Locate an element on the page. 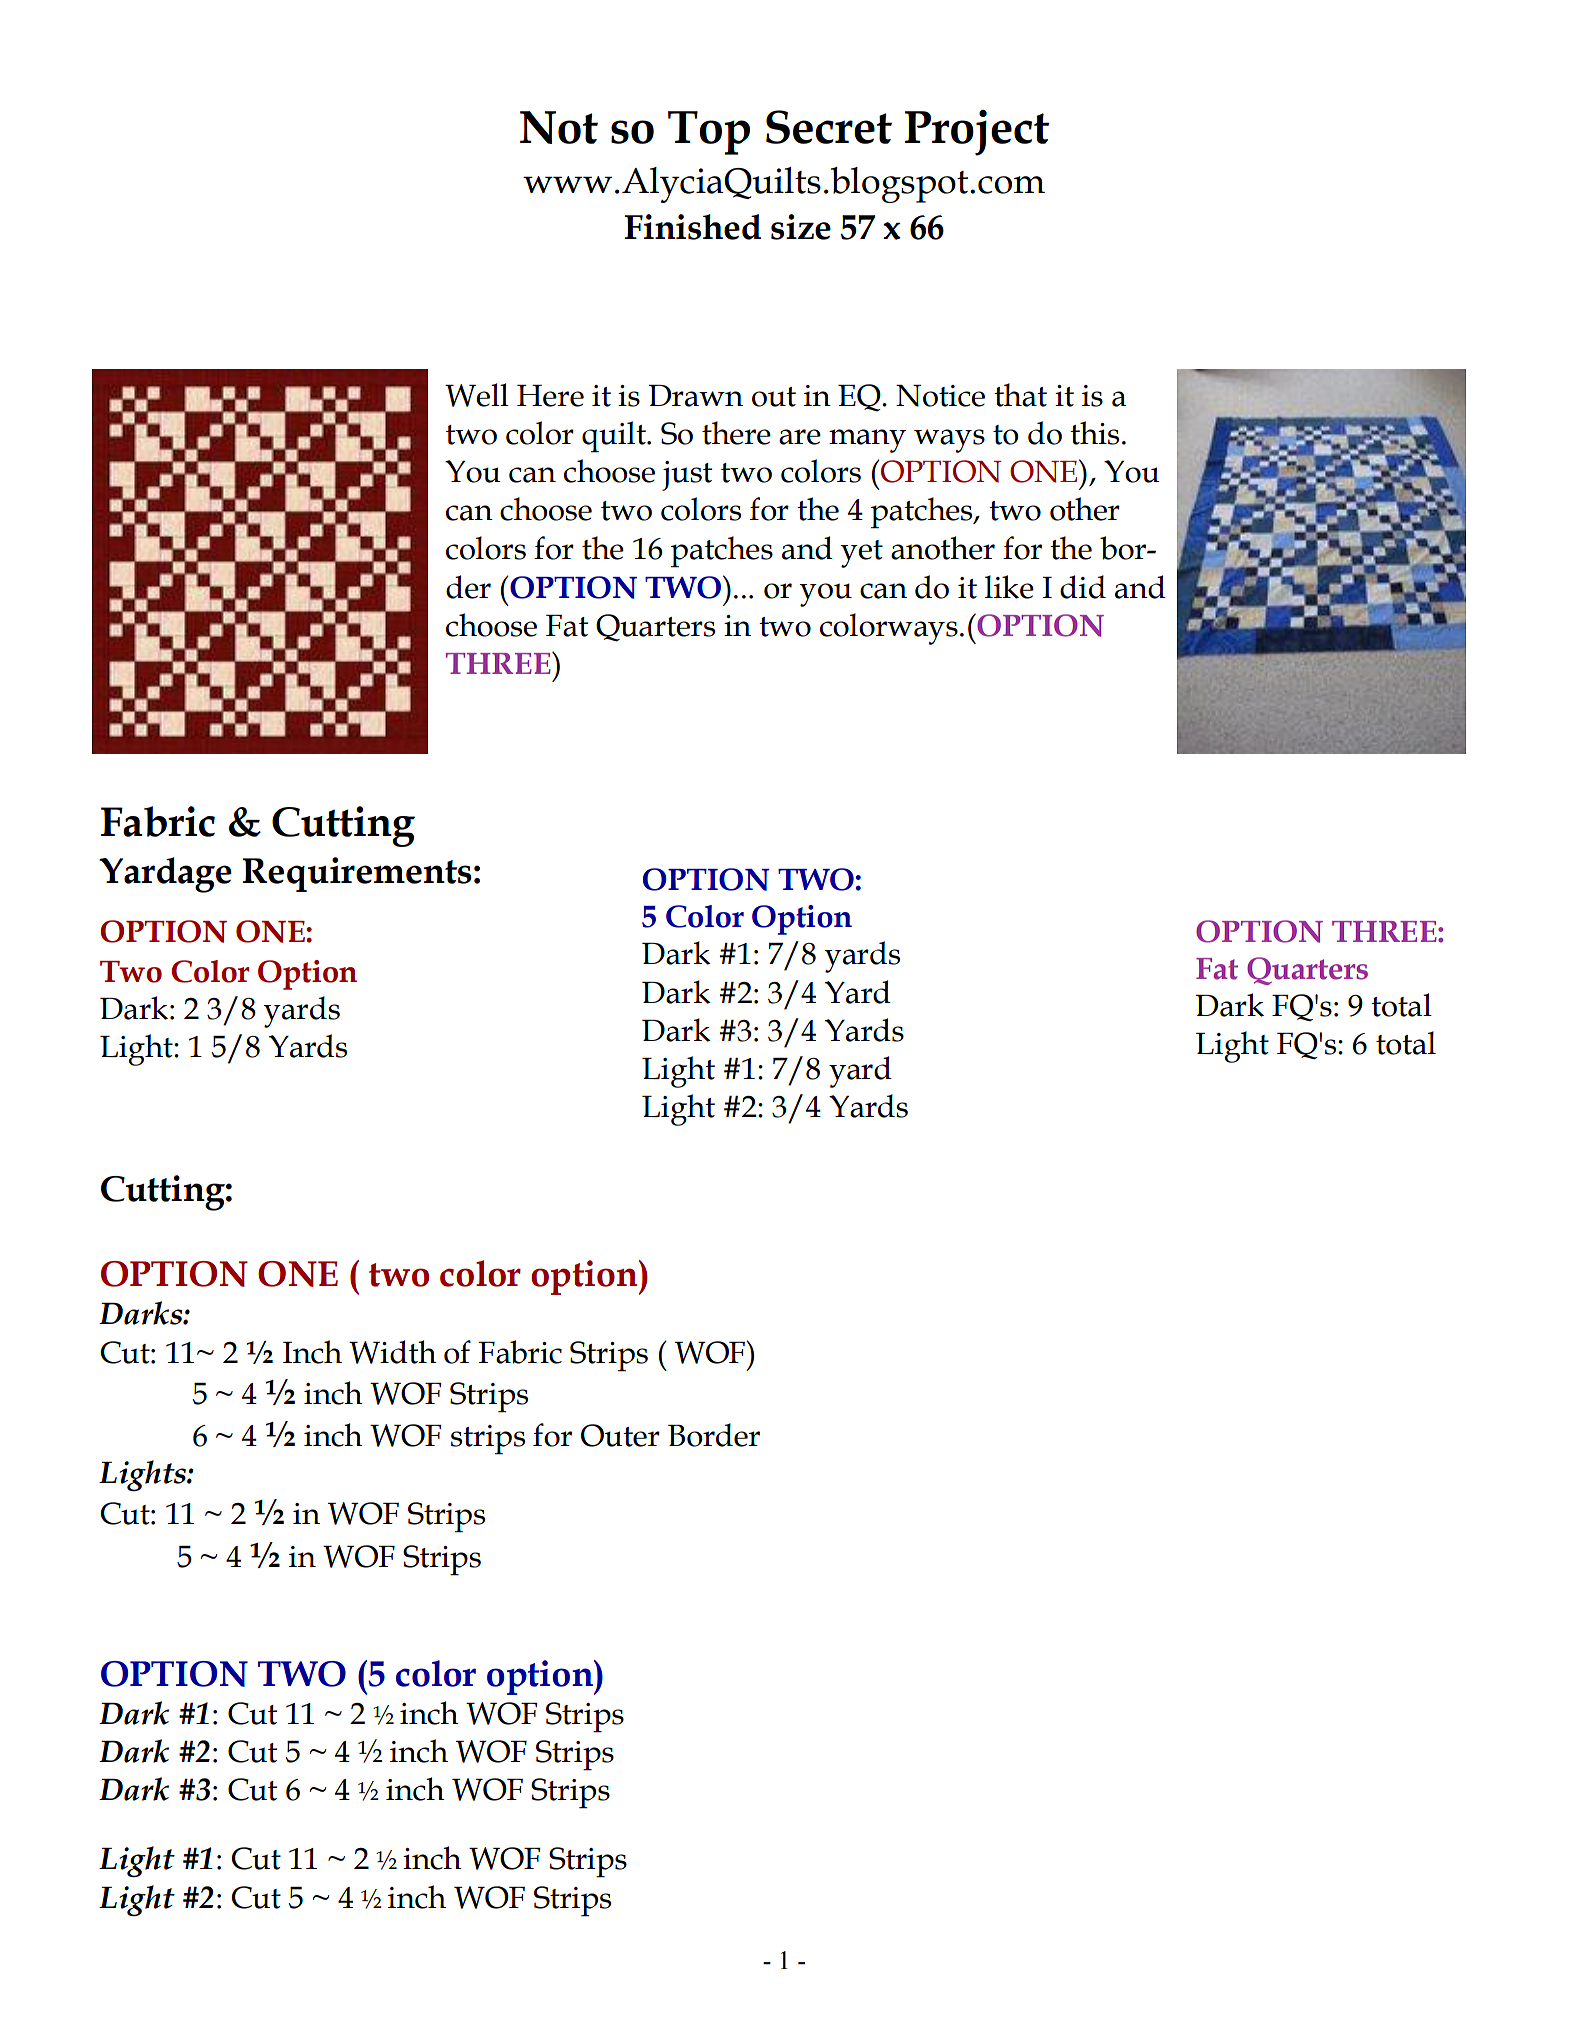 This image has height=2031, width=1569. did is located at coordinates (1083, 587).
